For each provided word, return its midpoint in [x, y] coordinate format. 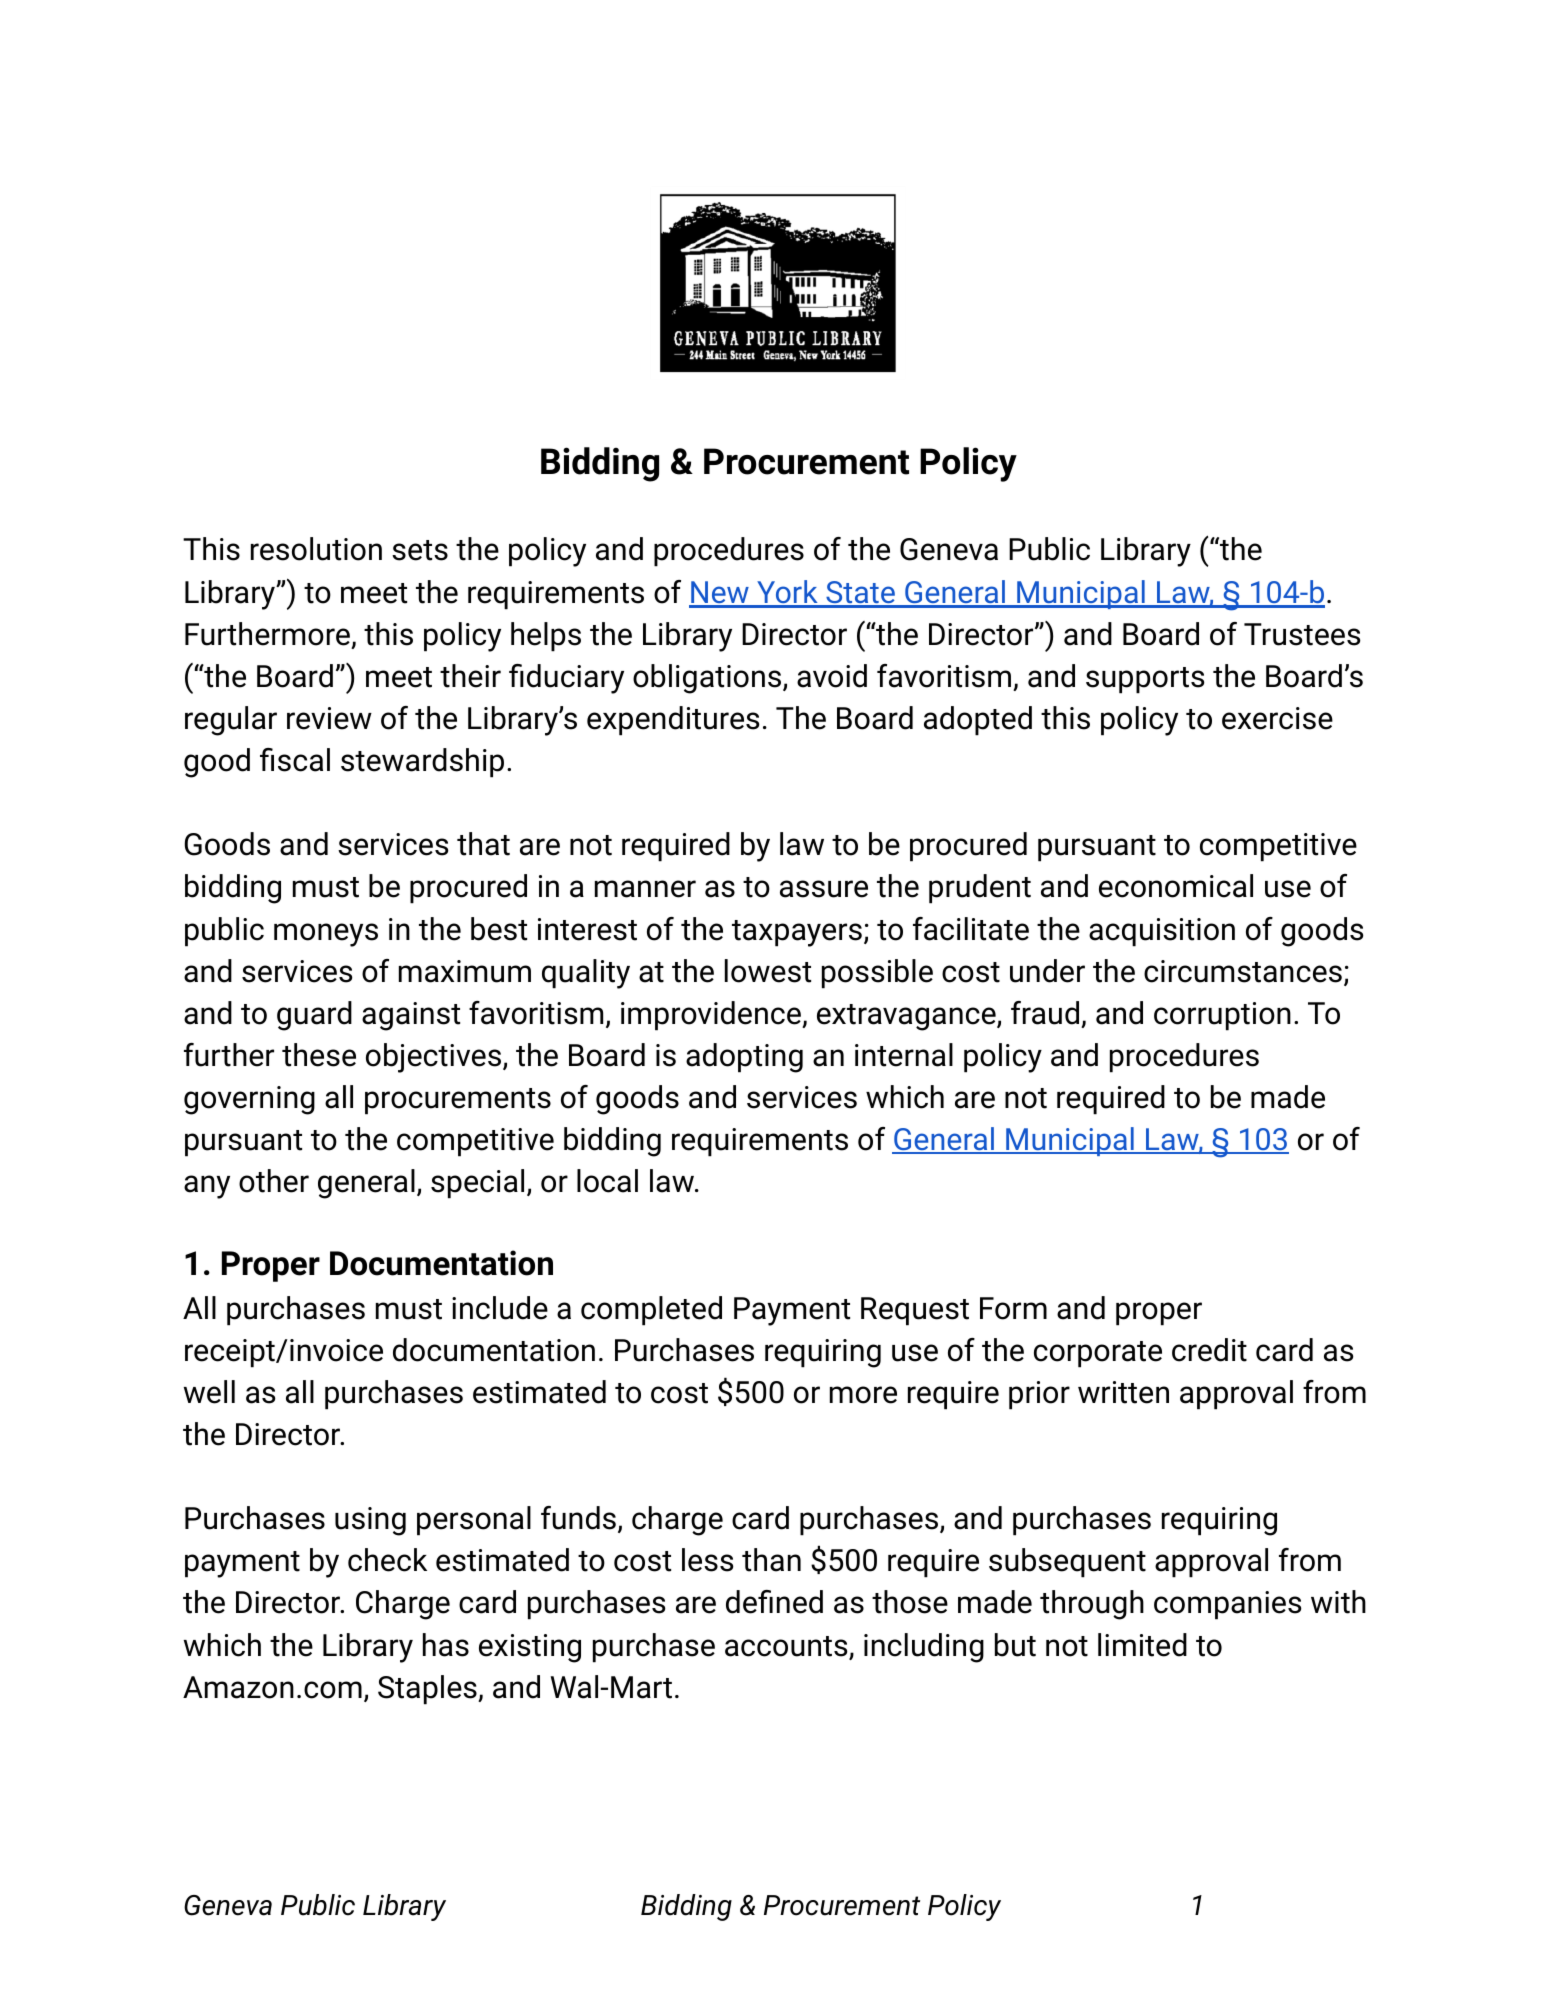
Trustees [1302, 634]
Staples [428, 1690]
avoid [832, 676]
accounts [787, 1647]
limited [1142, 1645]
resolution [316, 549]
